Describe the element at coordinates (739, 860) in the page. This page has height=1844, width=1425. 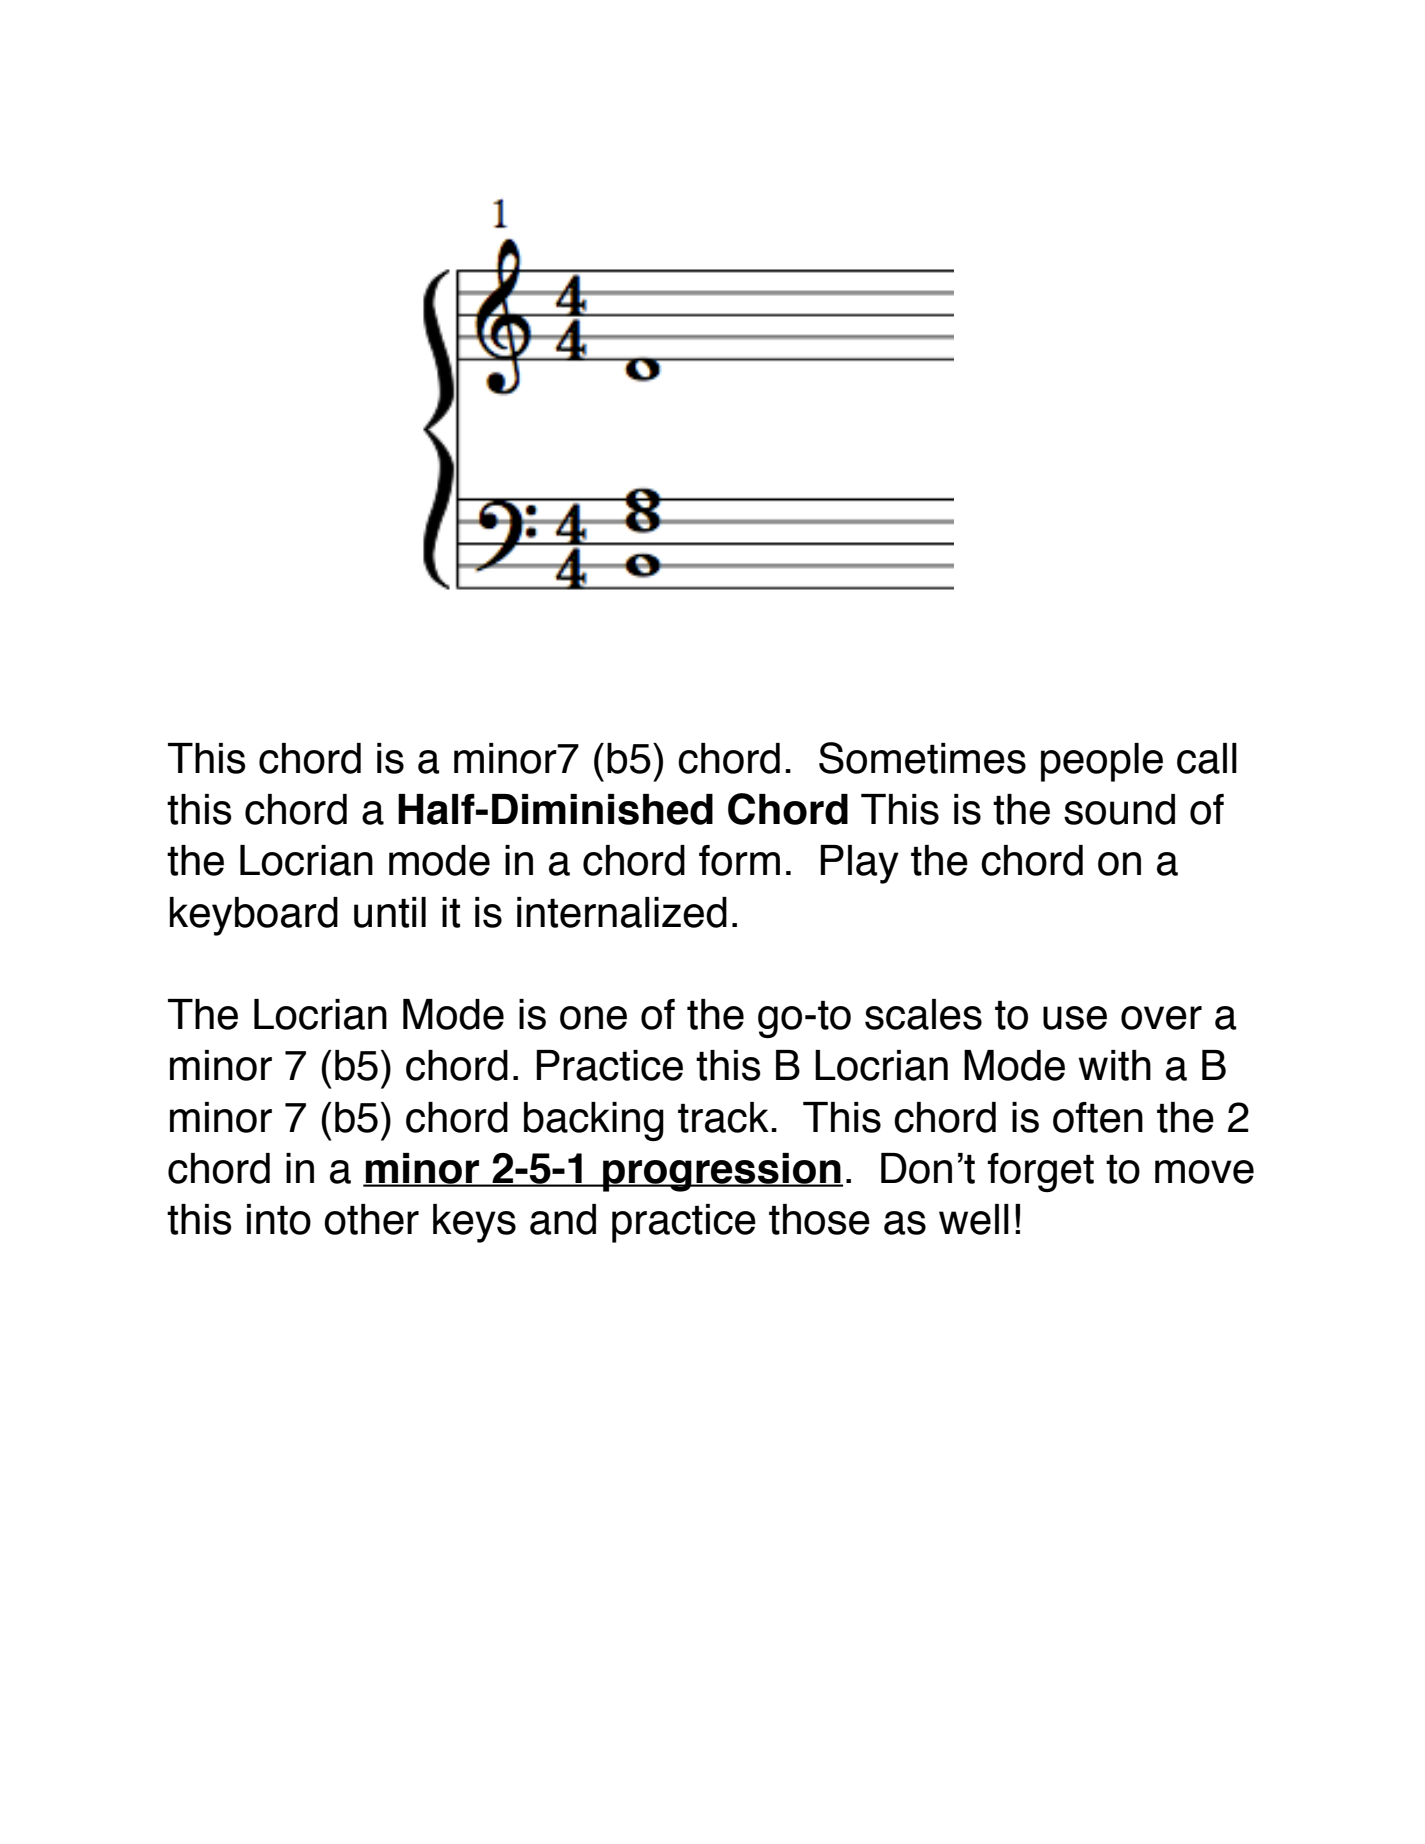
I see `form` at that location.
